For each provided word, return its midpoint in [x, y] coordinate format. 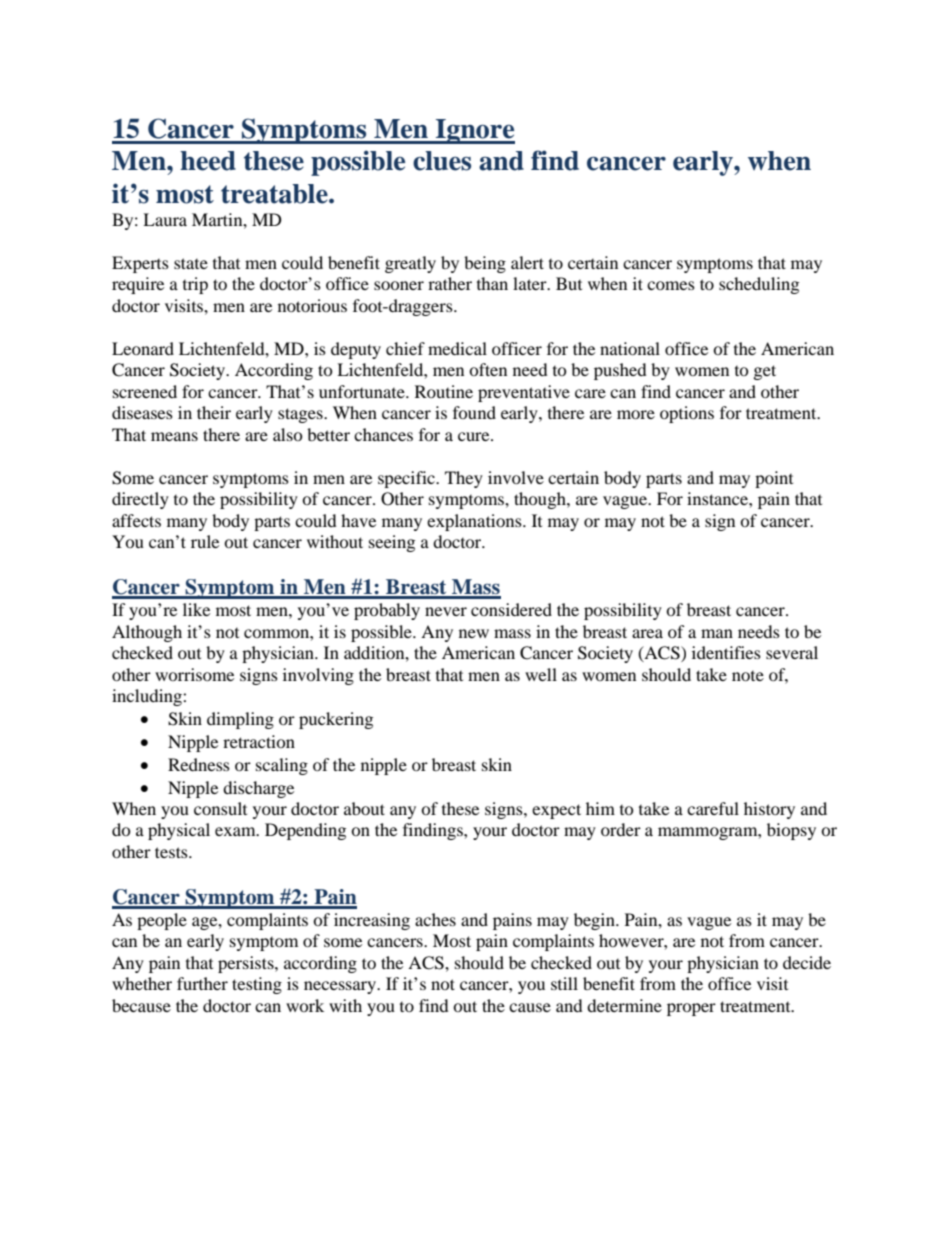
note [748, 676]
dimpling [240, 720]
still [564, 983]
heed [208, 161]
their [214, 412]
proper [691, 1009]
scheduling [759, 285]
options [687, 414]
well [541, 674]
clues [442, 161]
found [474, 412]
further [202, 983]
